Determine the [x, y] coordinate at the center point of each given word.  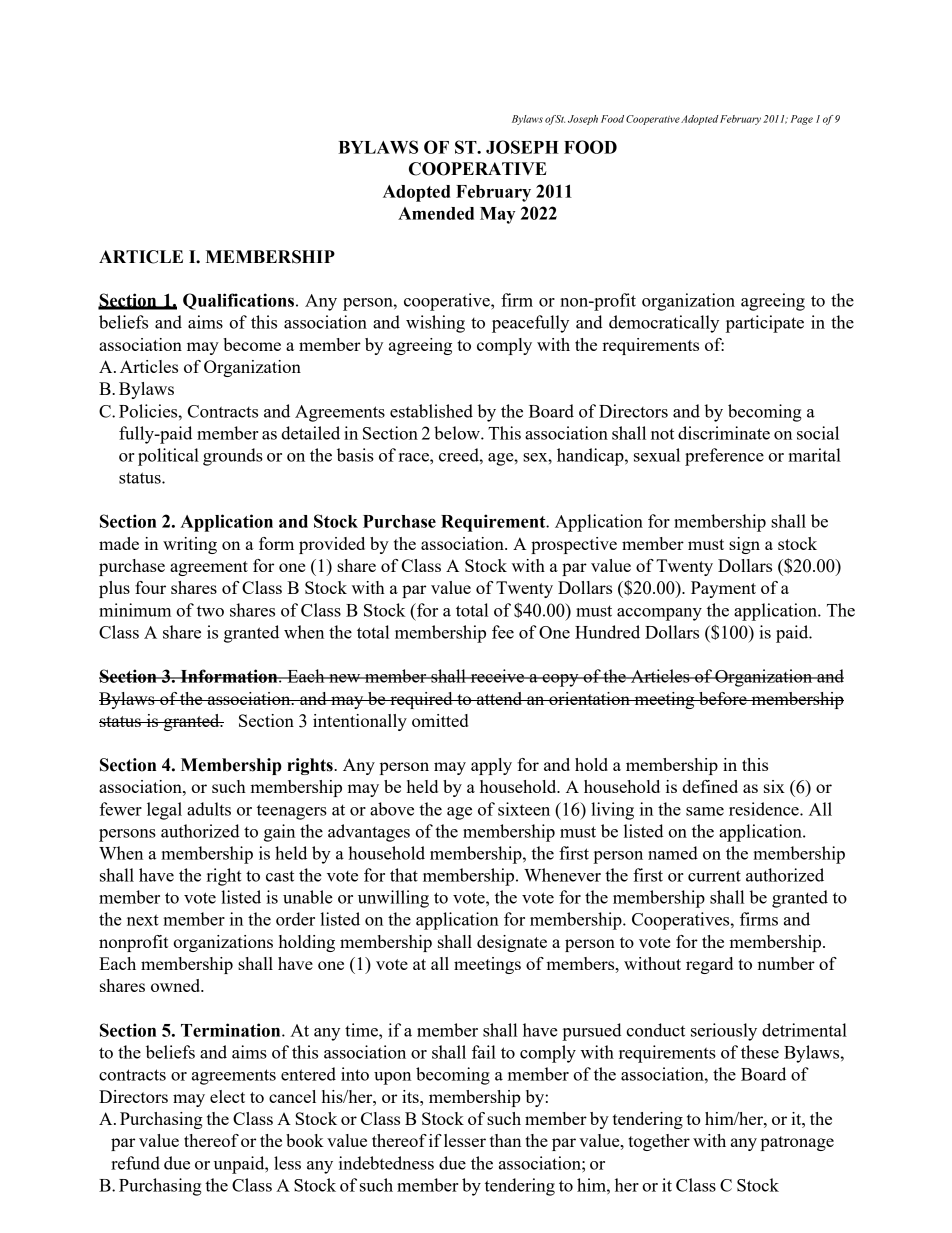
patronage [797, 1143]
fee [503, 632]
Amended [436, 213]
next [143, 920]
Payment [723, 589]
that [404, 875]
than [505, 1140]
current [714, 876]
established [431, 411]
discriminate [724, 433]
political [168, 457]
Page [802, 120]
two [210, 611]
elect [227, 1096]
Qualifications [238, 301]
